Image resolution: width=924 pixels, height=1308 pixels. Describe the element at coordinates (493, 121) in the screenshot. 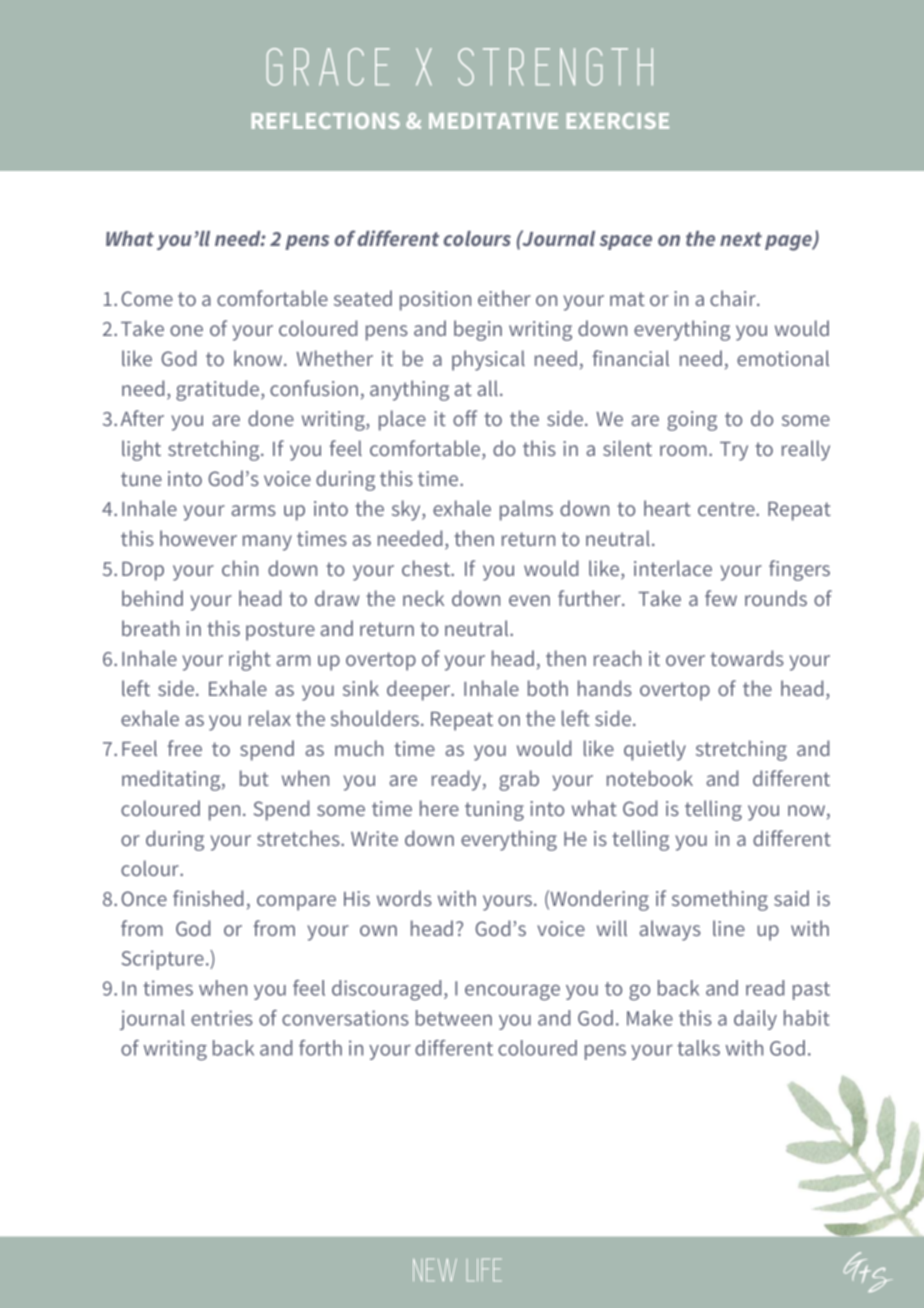

I see `MEDITATIVE` at that location.
